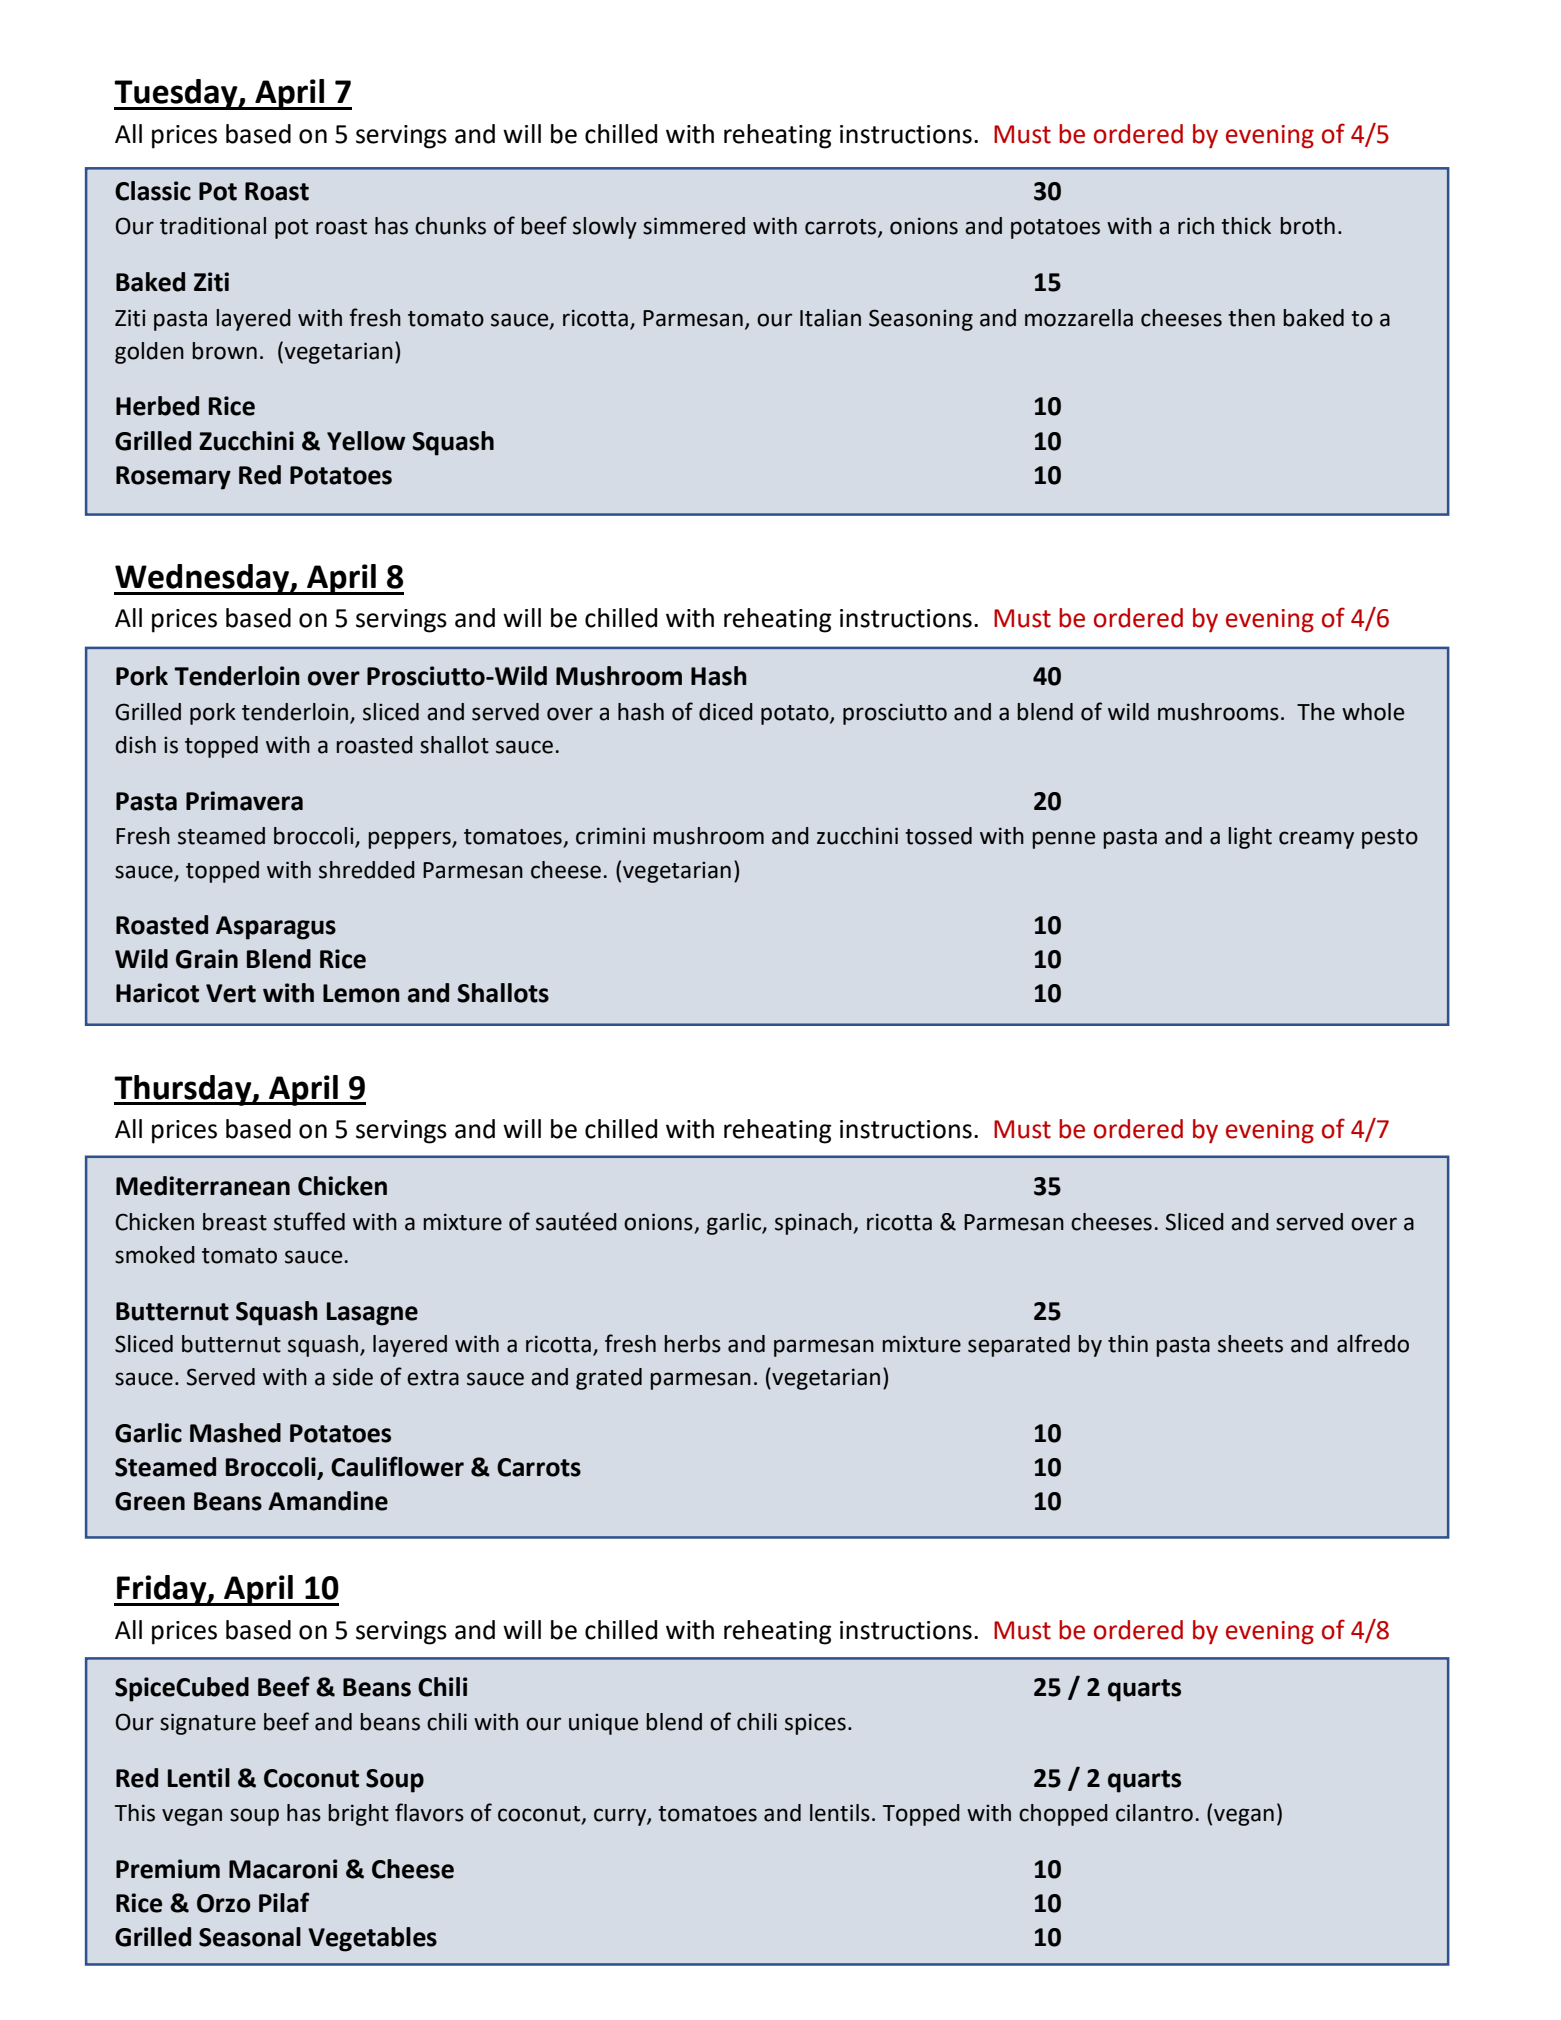  Describe the element at coordinates (694, 226) in the screenshot. I see `simmered` at that location.
